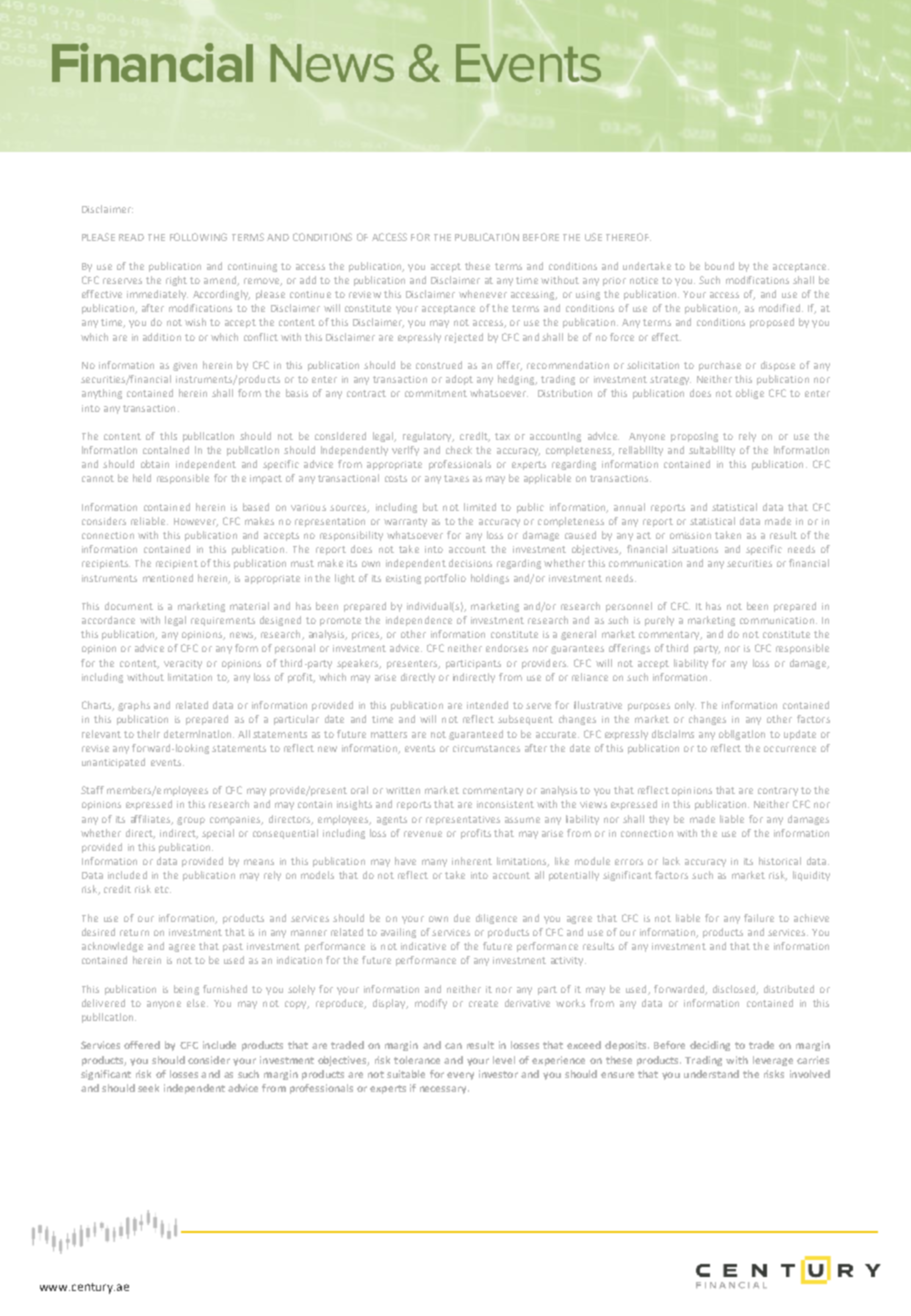 This screenshot has height=1316, width=911. I want to click on seek, so click(148, 1088).
